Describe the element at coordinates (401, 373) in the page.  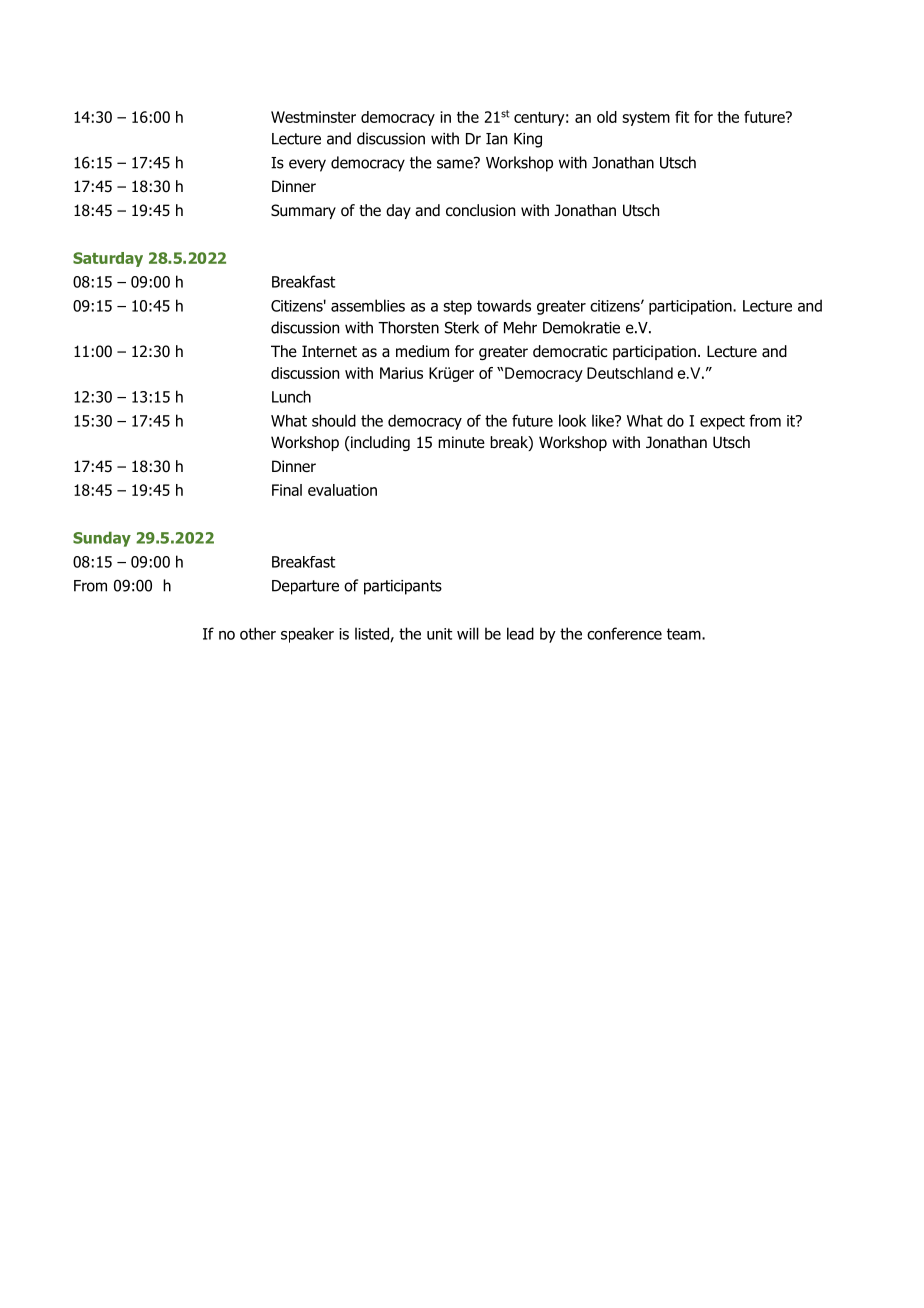
I see `Marius` at that location.
